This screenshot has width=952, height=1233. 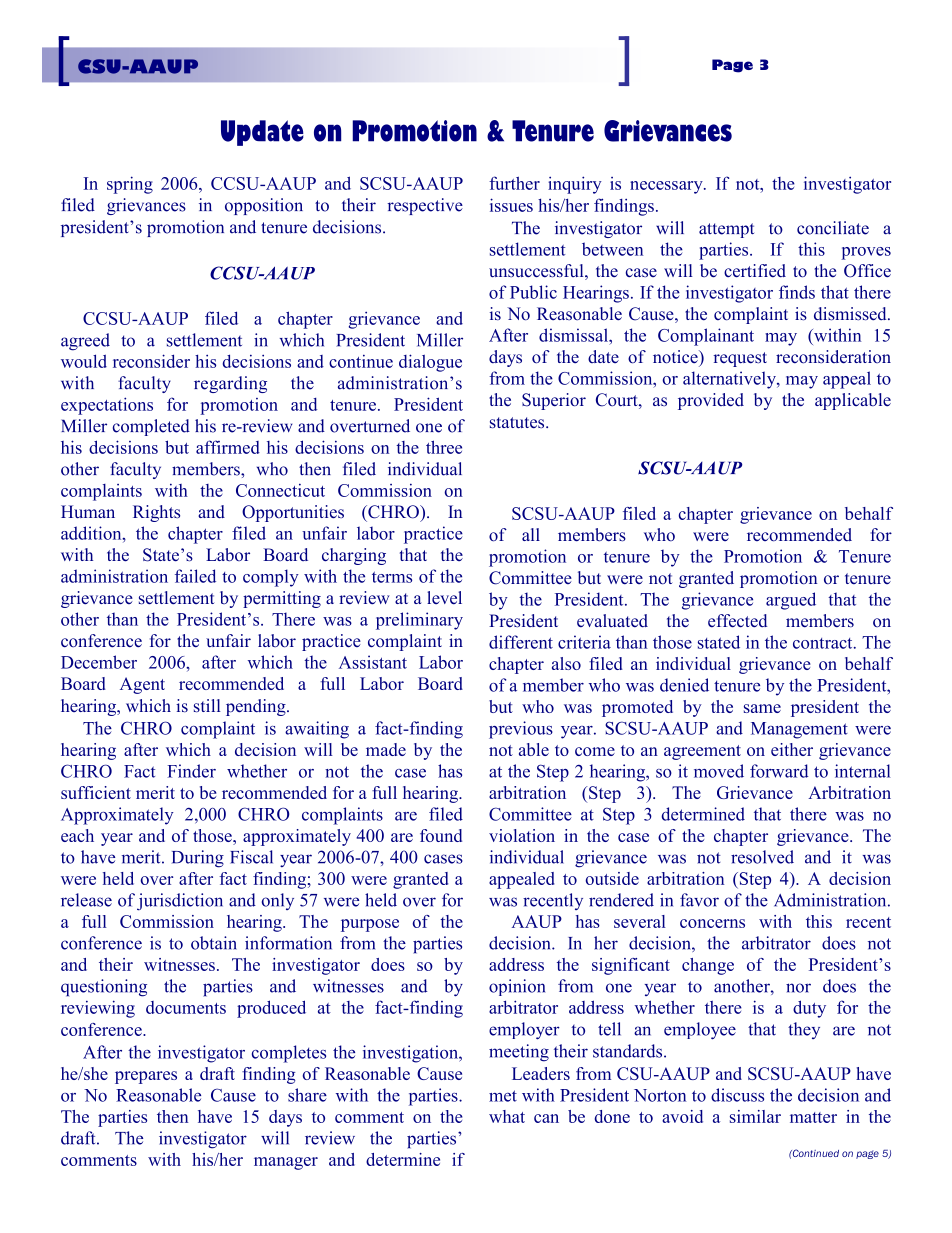 I want to click on spring, so click(x=130, y=185).
